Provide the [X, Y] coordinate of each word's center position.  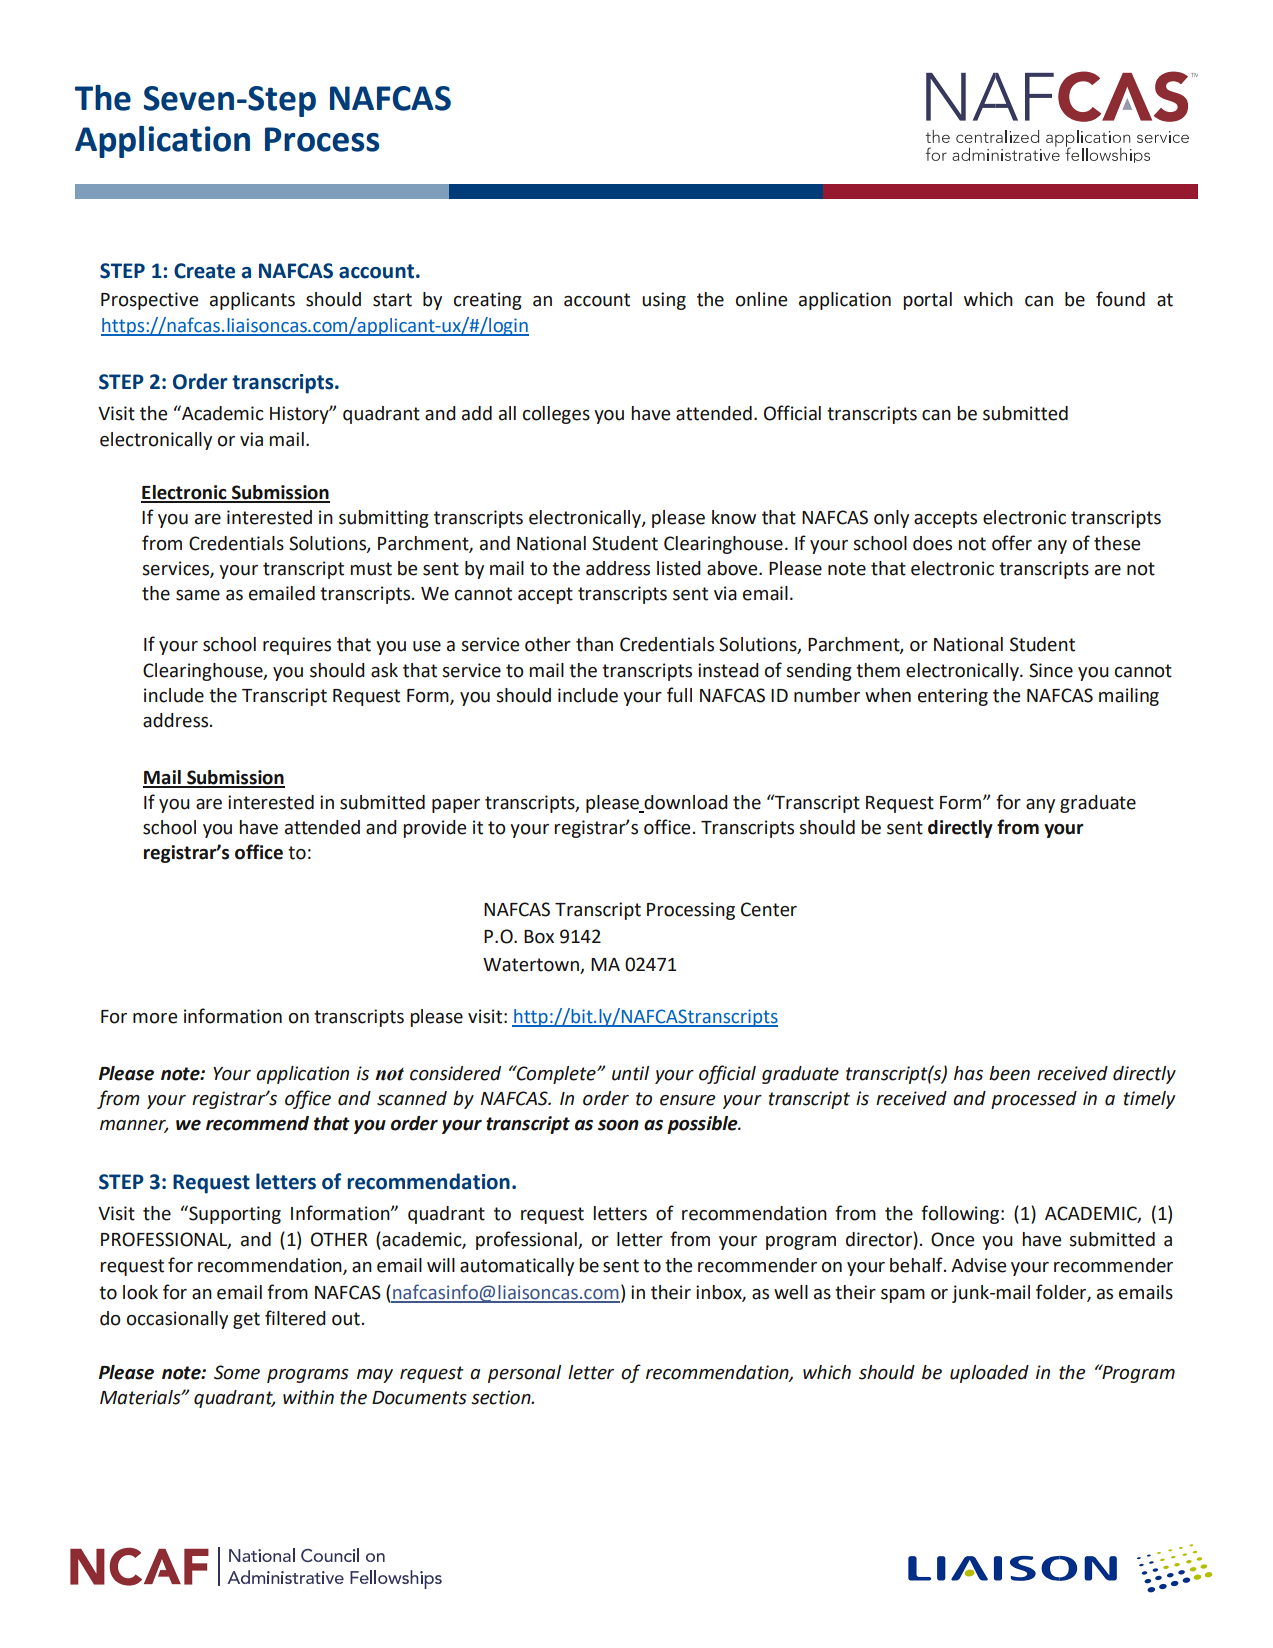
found [1120, 299]
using [664, 301]
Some [237, 1372]
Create [204, 271]
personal [524, 1374]
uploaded [989, 1374]
